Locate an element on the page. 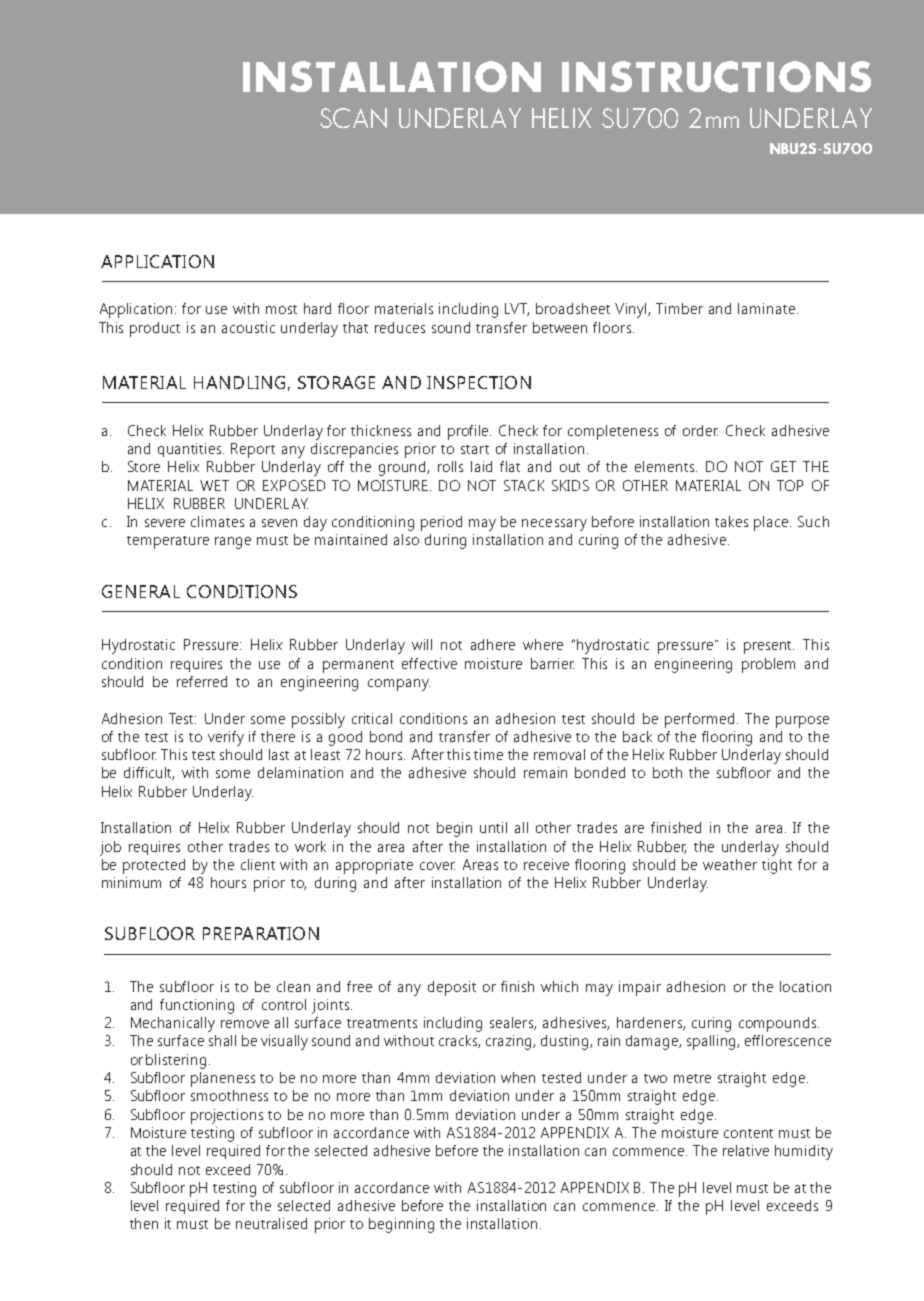  quantities is located at coordinates (191, 450).
